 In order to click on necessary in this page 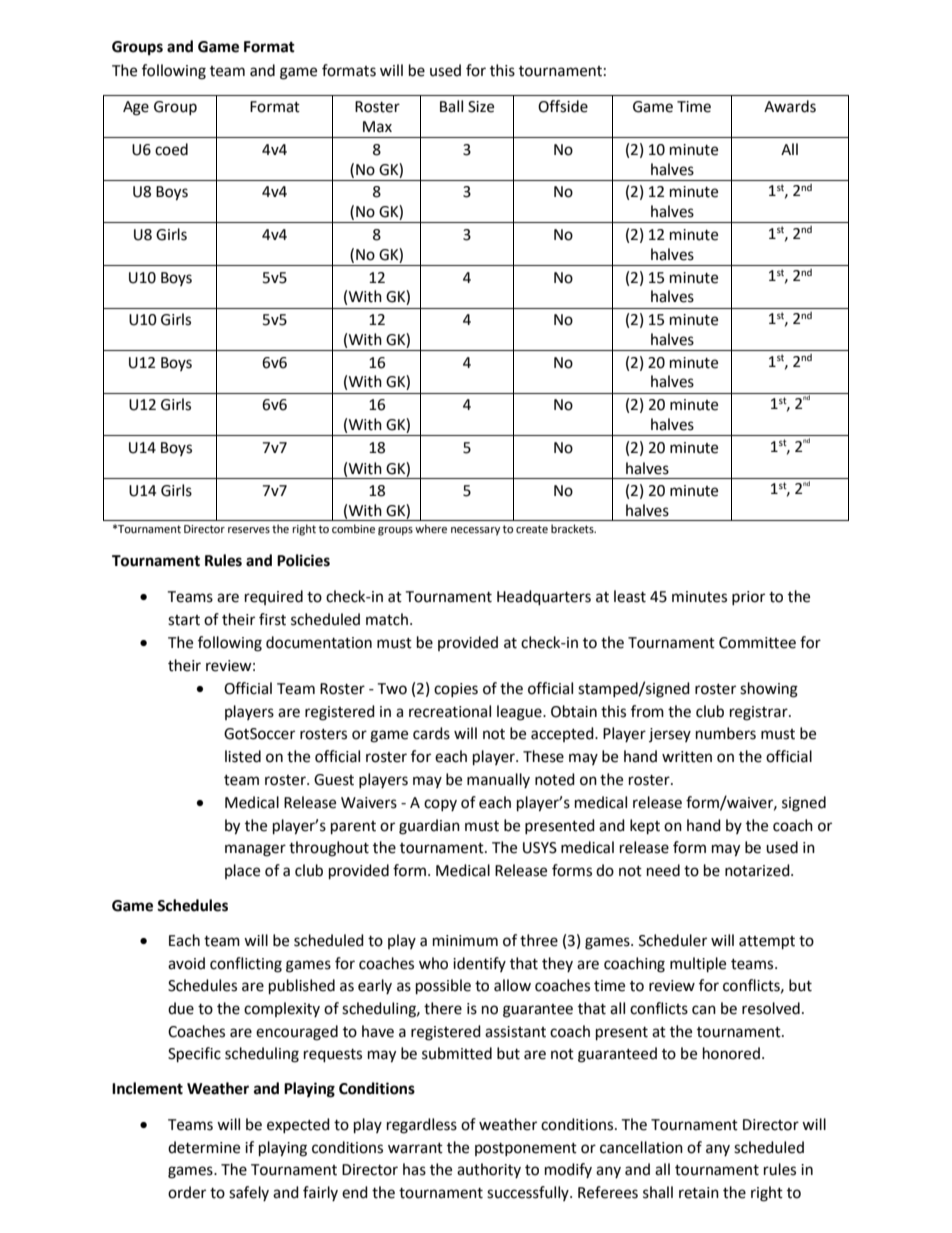, I will do `click(475, 531)`.
